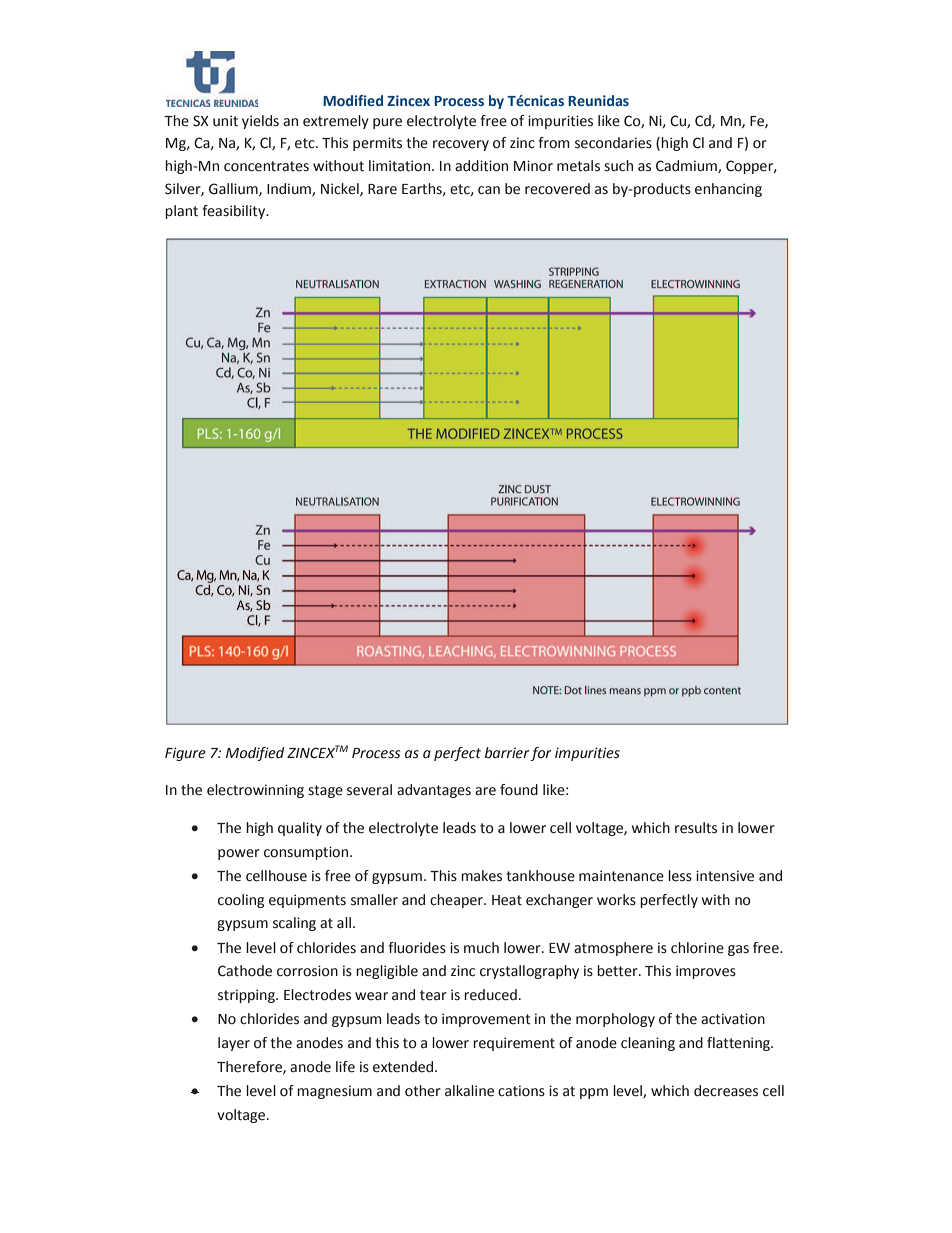 Image resolution: width=952 pixels, height=1233 pixels. Describe the element at coordinates (461, 145) in the screenshot. I see `recovery` at that location.
